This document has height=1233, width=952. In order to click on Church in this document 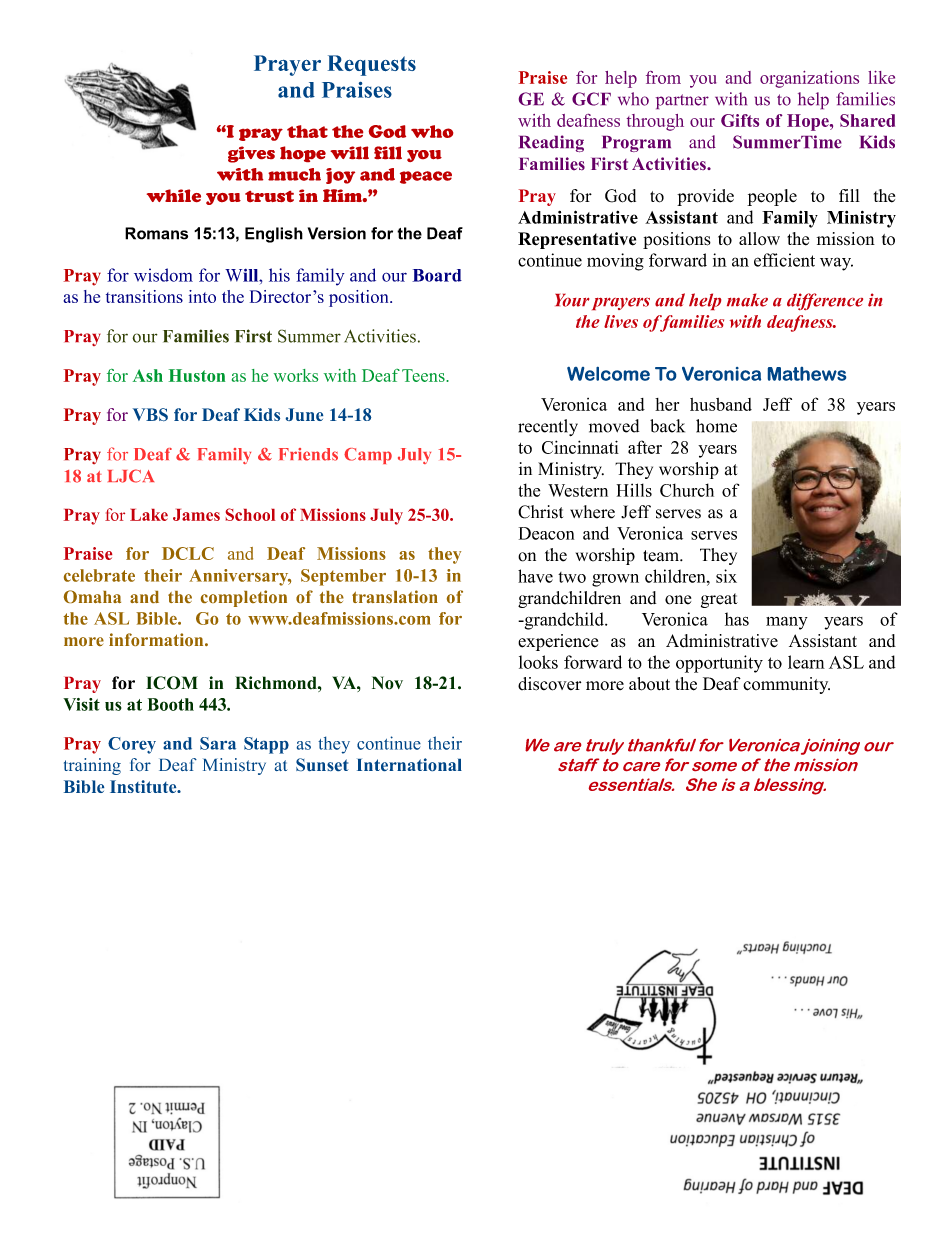, I will do `click(687, 490)`.
